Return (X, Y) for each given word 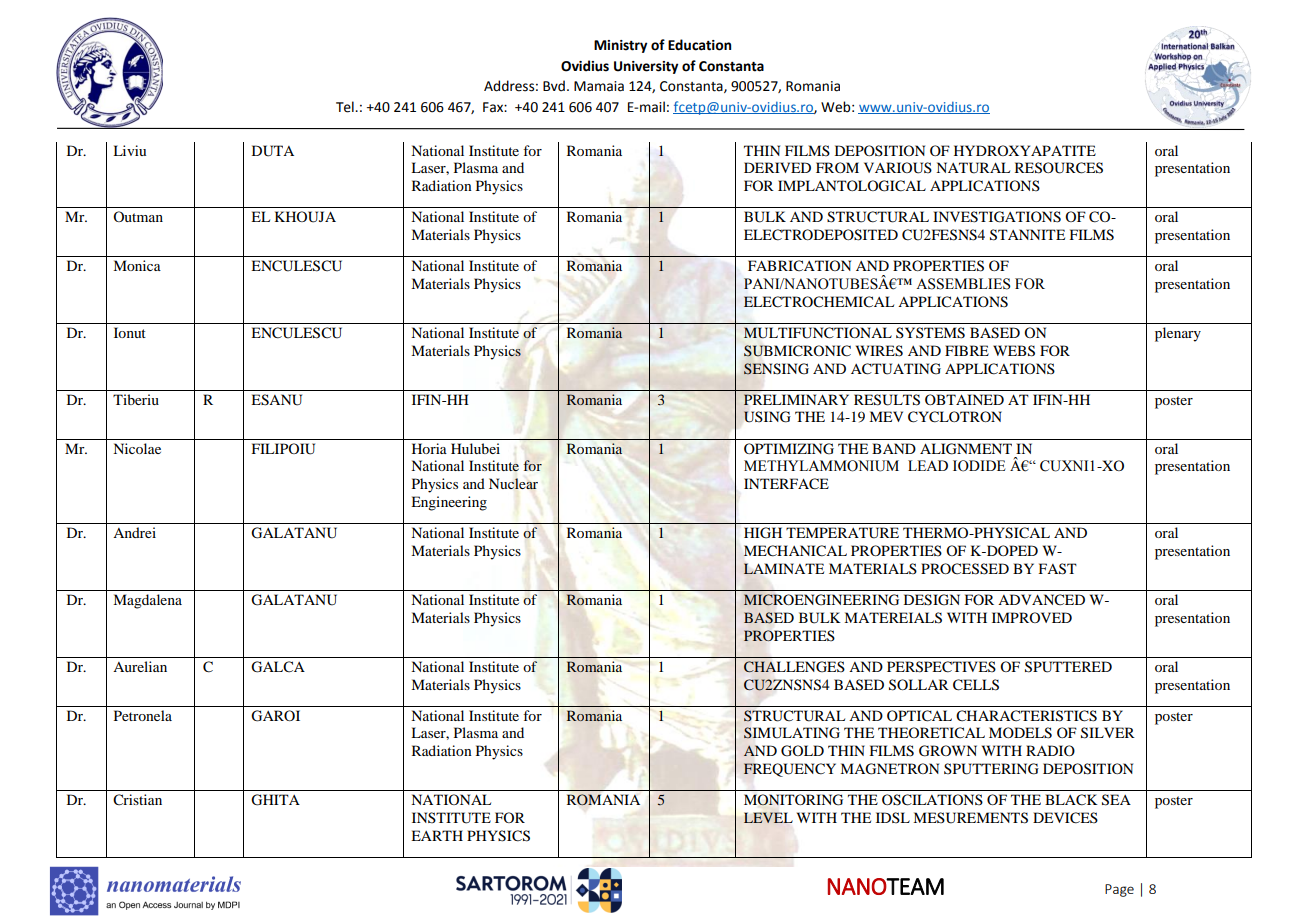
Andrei (134, 532)
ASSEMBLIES (963, 284)
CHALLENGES (794, 667)
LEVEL (768, 817)
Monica (137, 265)
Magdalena (147, 601)
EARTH (437, 835)
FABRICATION (799, 266)
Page (1119, 890)
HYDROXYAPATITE (1025, 150)
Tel (346, 107)
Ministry (620, 46)
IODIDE (979, 466)
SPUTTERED (1068, 667)
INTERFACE (786, 484)
